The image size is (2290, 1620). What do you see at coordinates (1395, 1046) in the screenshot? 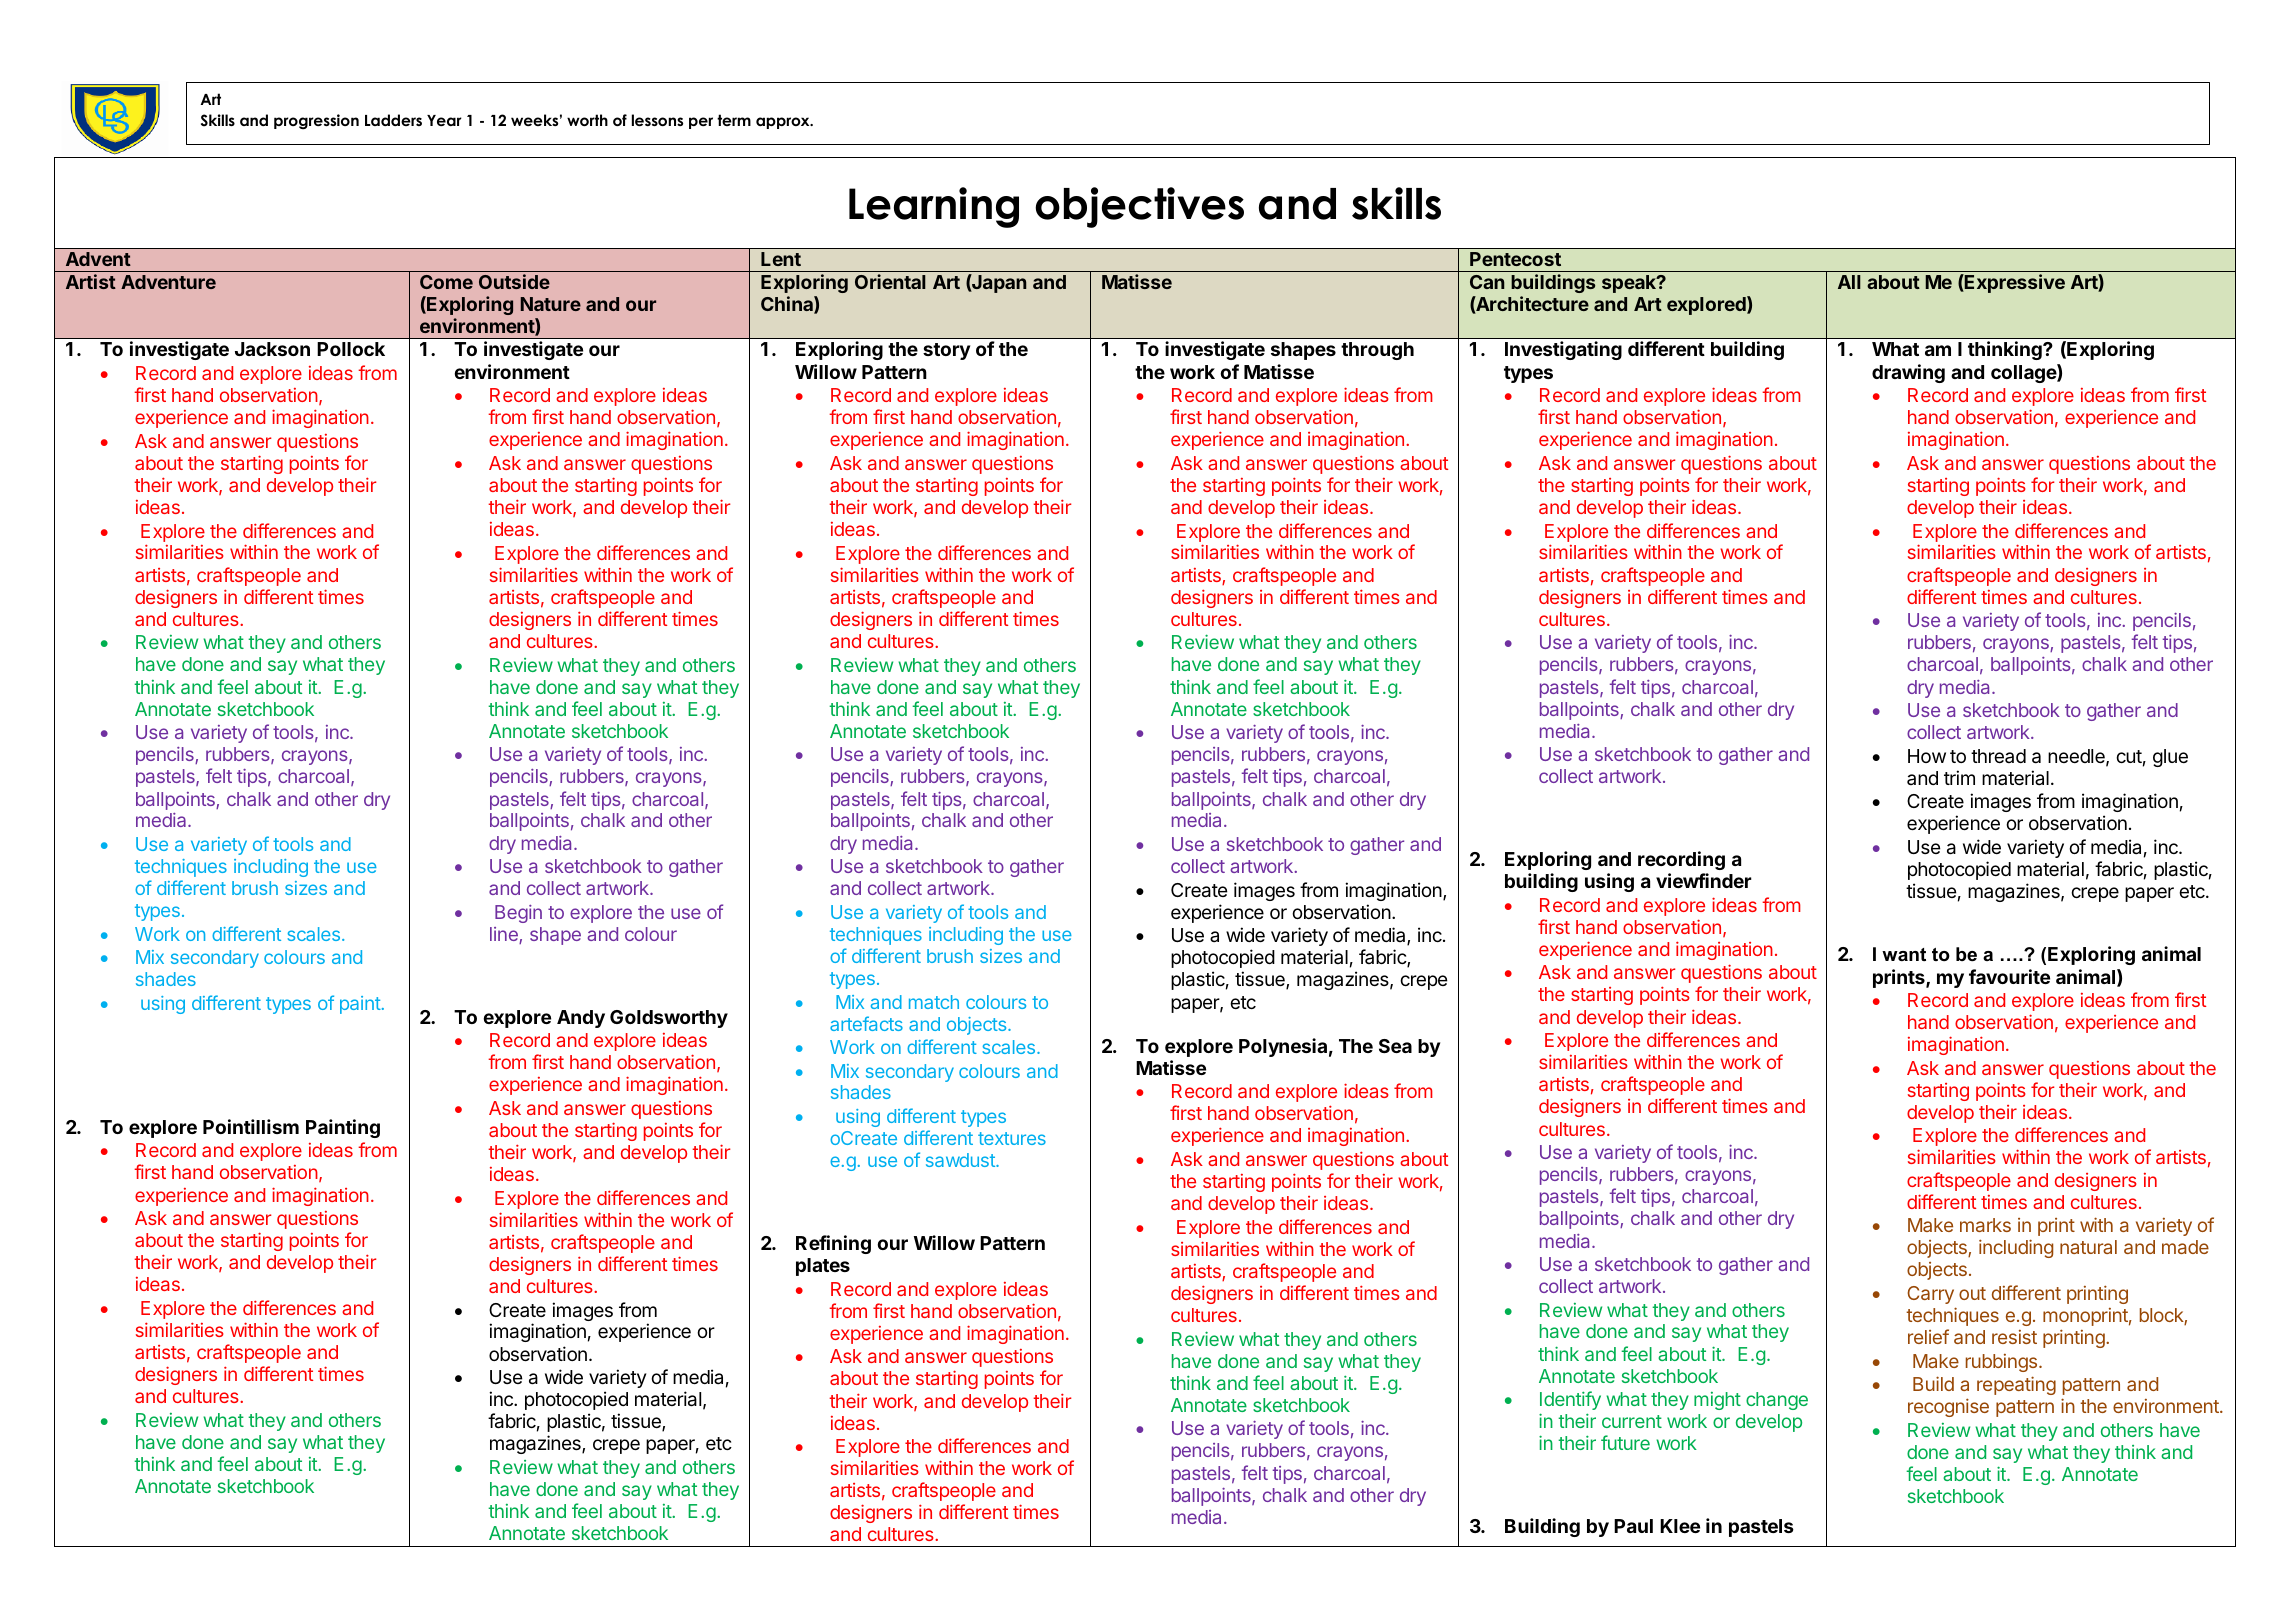
I see `Sea` at bounding box center [1395, 1046].
